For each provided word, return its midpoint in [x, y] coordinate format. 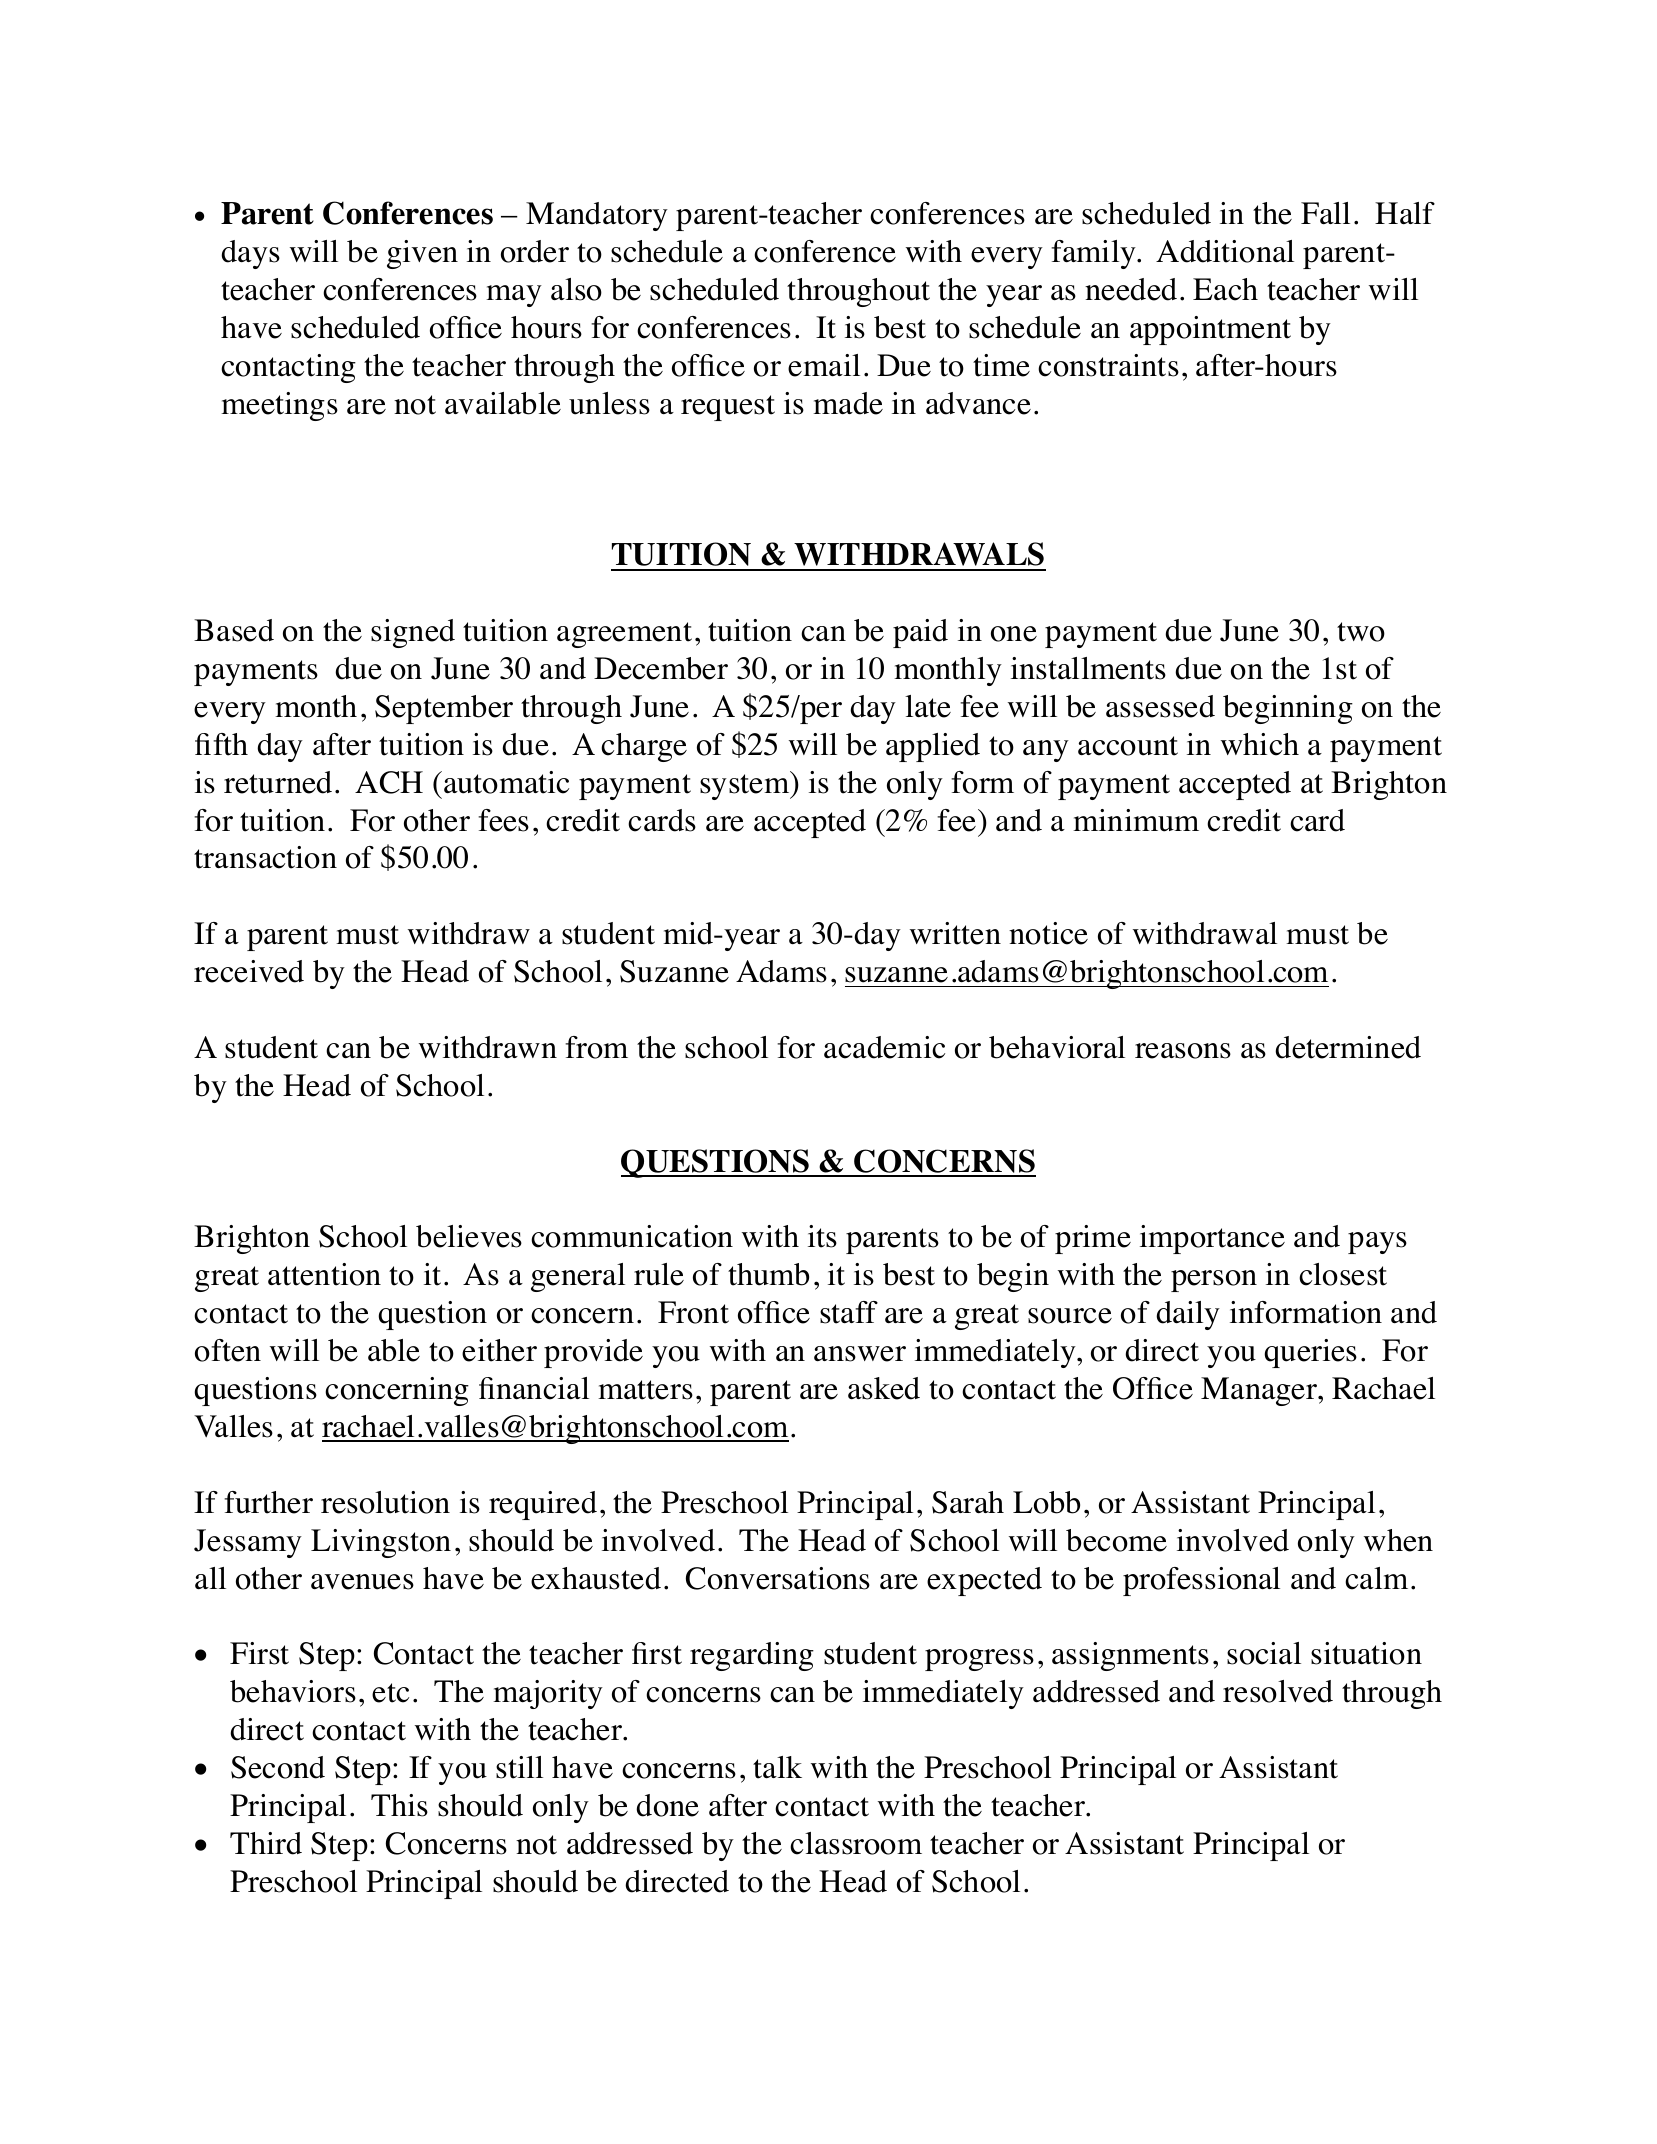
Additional [1225, 251]
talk [777, 1767]
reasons [1183, 1051]
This [399, 1805]
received [249, 971]
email [824, 365]
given [422, 254]
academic [884, 1047]
